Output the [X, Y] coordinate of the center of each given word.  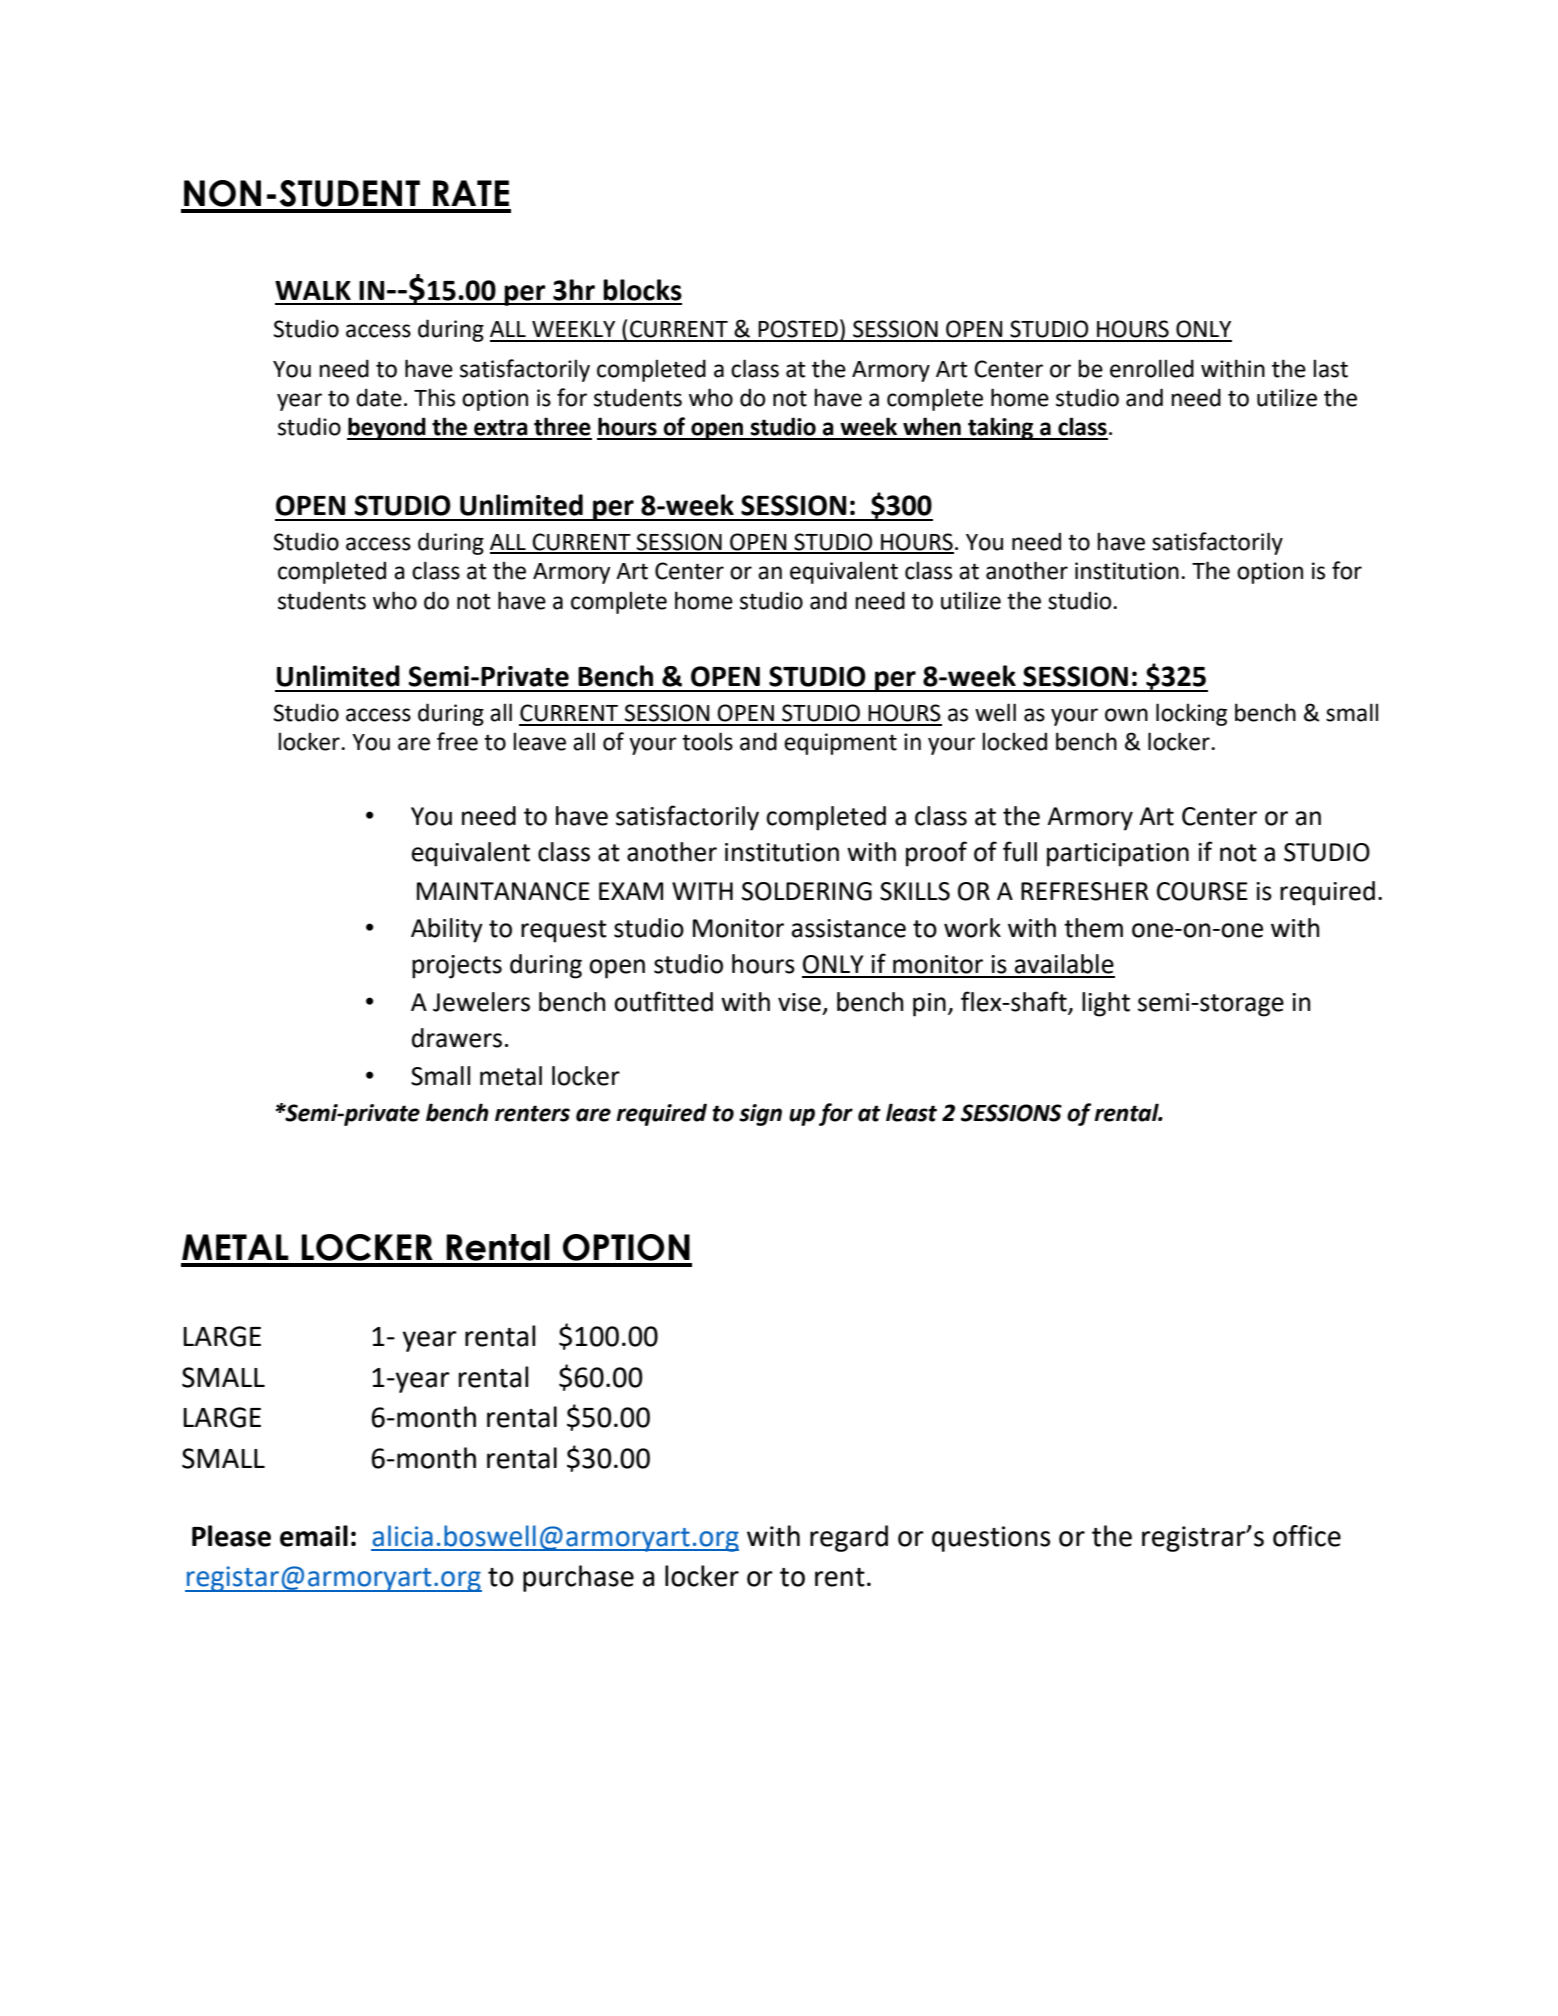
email [314, 1536]
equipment [840, 744]
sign [760, 1115]
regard [849, 1538]
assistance [849, 928]
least [911, 1112]
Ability [447, 930]
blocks [642, 290]
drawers [457, 1038]
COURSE [1202, 891]
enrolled [1152, 368]
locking [1191, 714]
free [457, 741]
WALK [313, 290]
